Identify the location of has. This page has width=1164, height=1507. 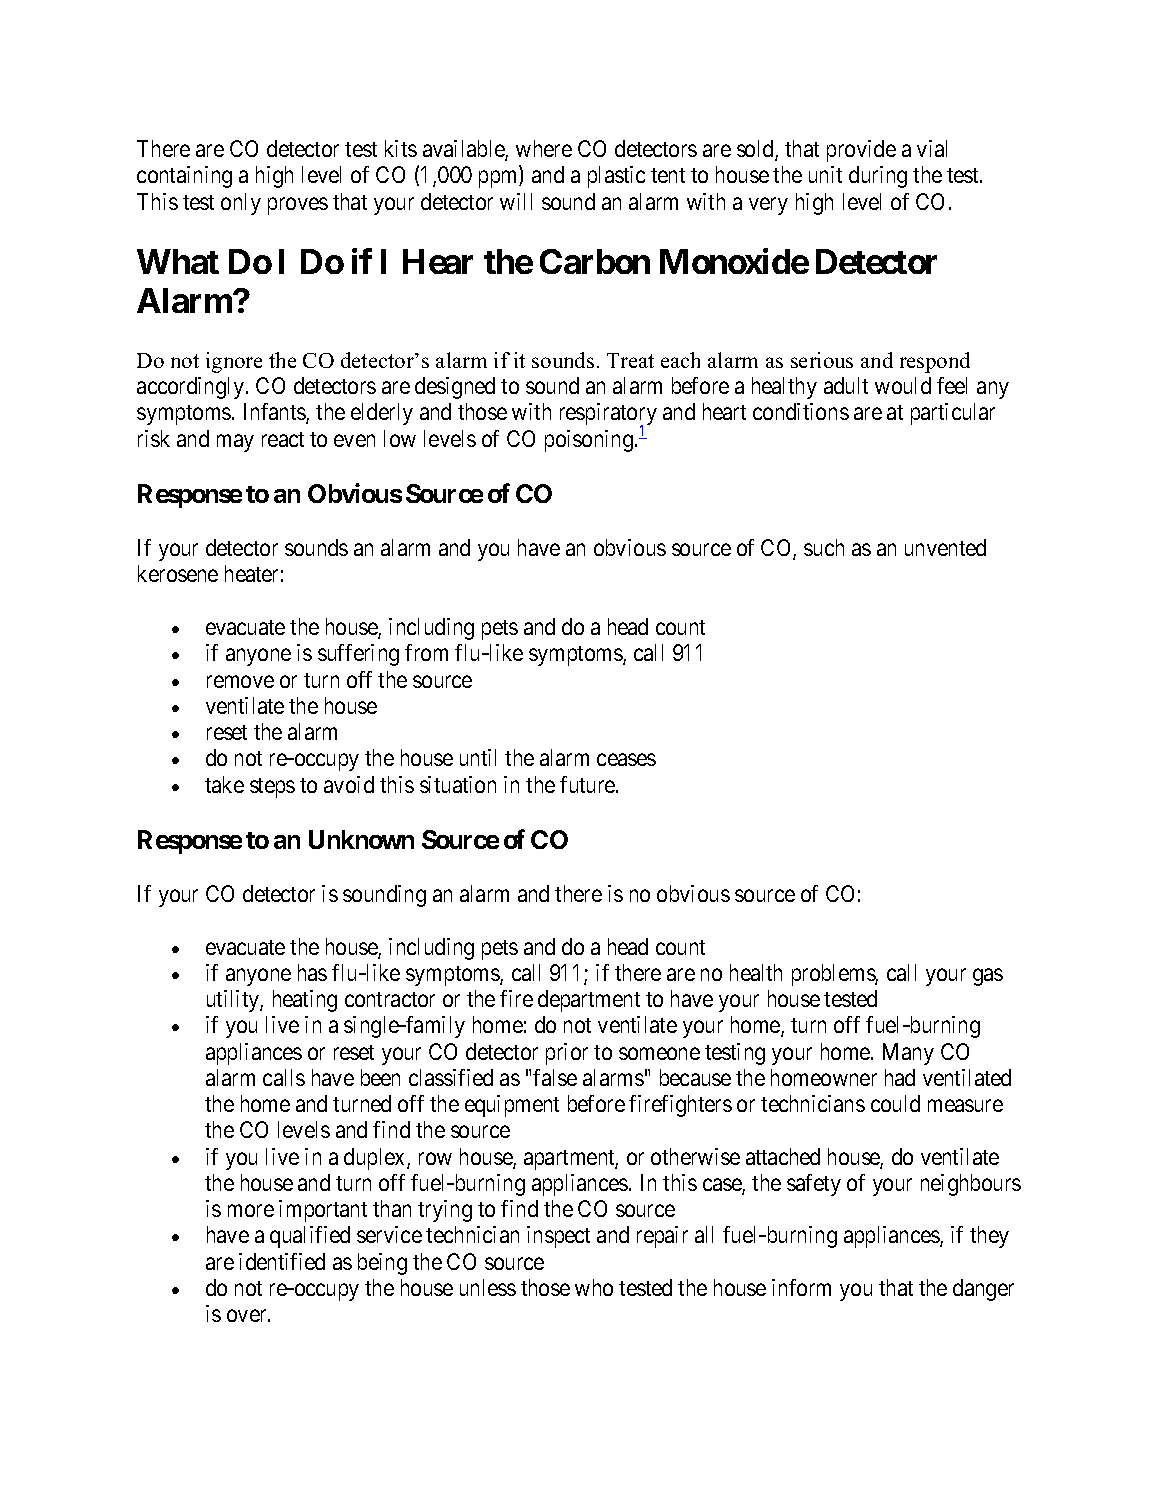
(312, 972).
